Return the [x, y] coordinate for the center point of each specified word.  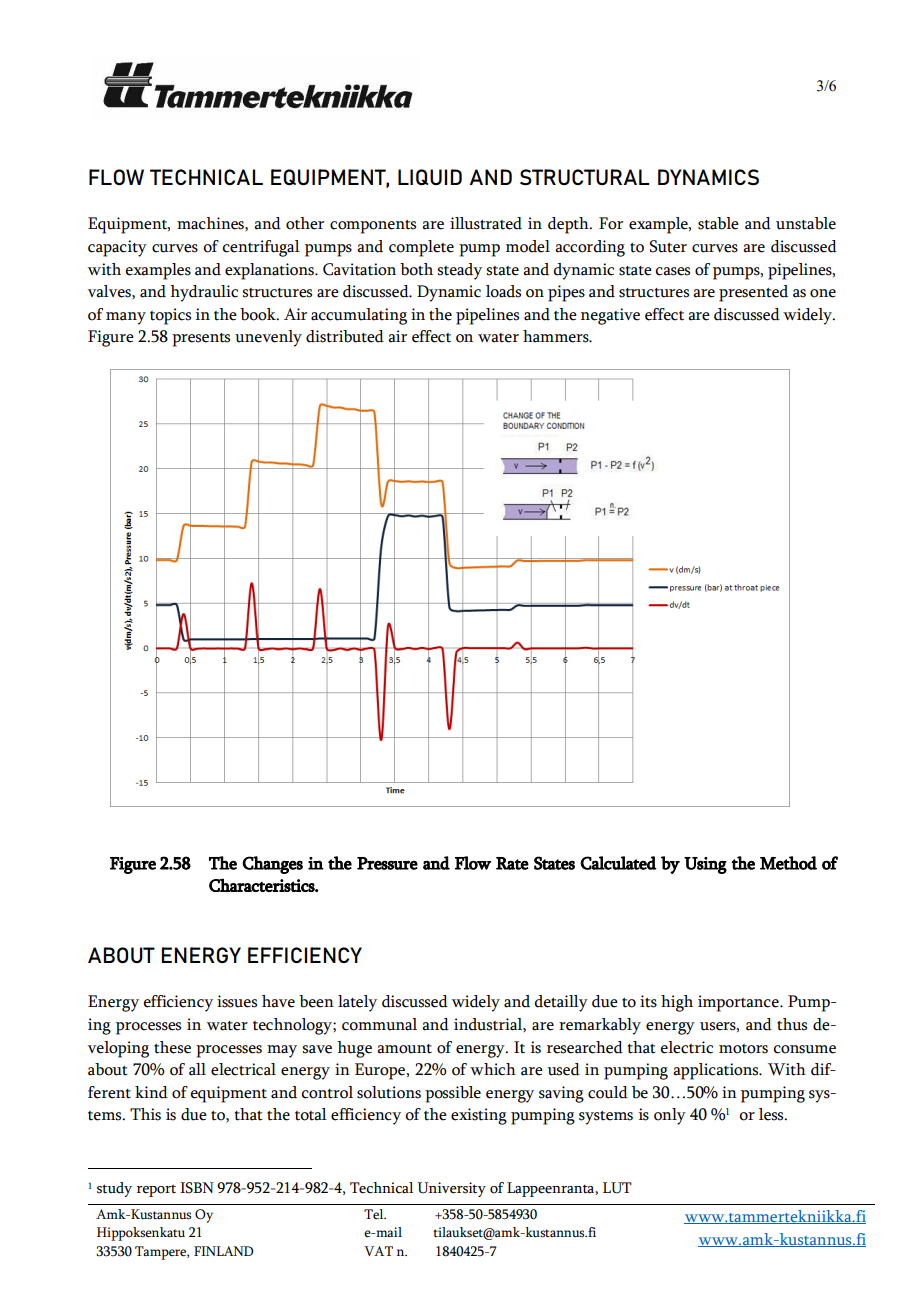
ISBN [197, 1188]
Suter [668, 246]
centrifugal [261, 248]
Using [705, 865]
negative [610, 316]
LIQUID [430, 177]
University [451, 1189]
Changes [272, 865]
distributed [345, 336]
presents [201, 340]
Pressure [387, 863]
